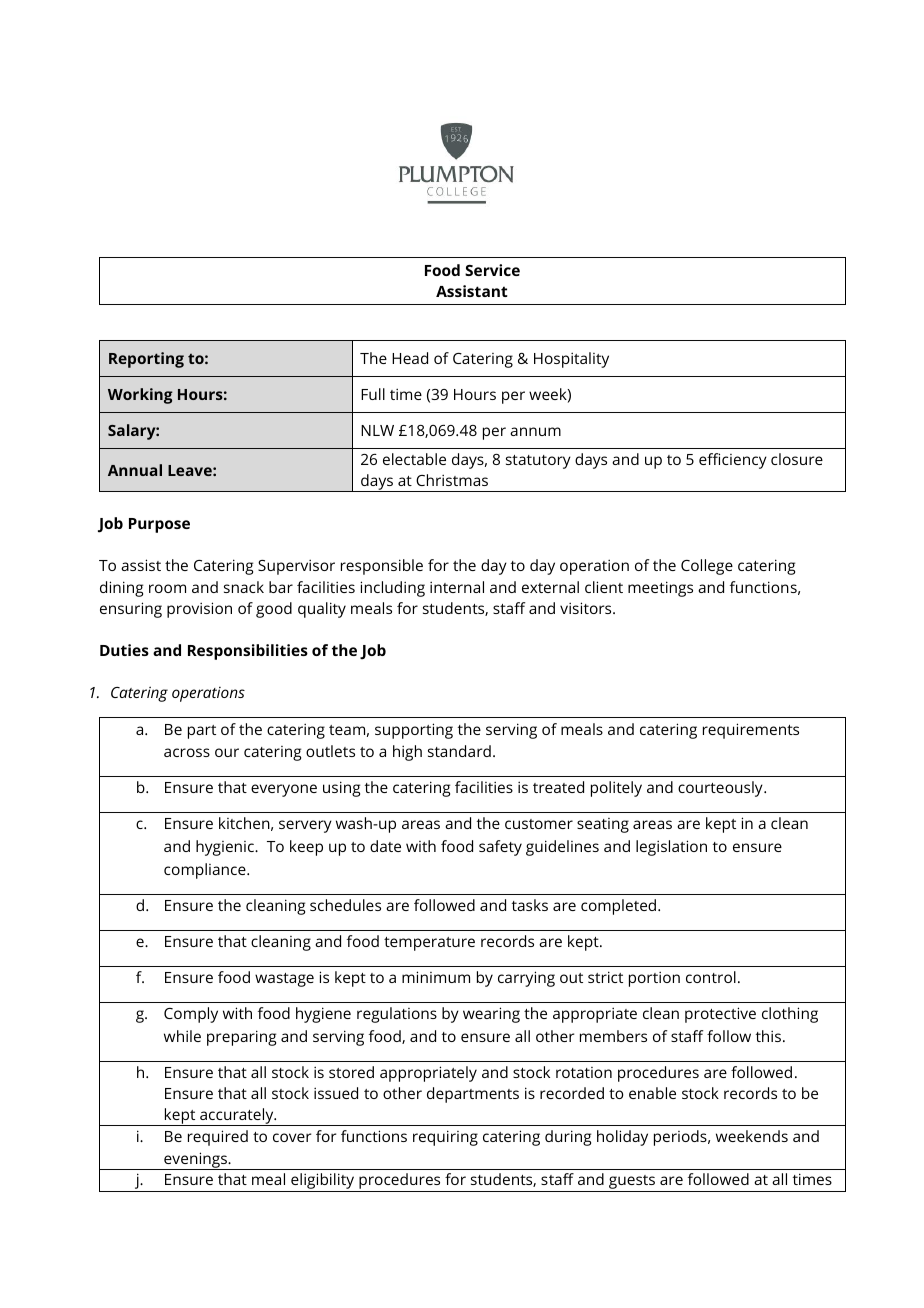  Describe the element at coordinates (187, 752) in the screenshot. I see `across` at that location.
